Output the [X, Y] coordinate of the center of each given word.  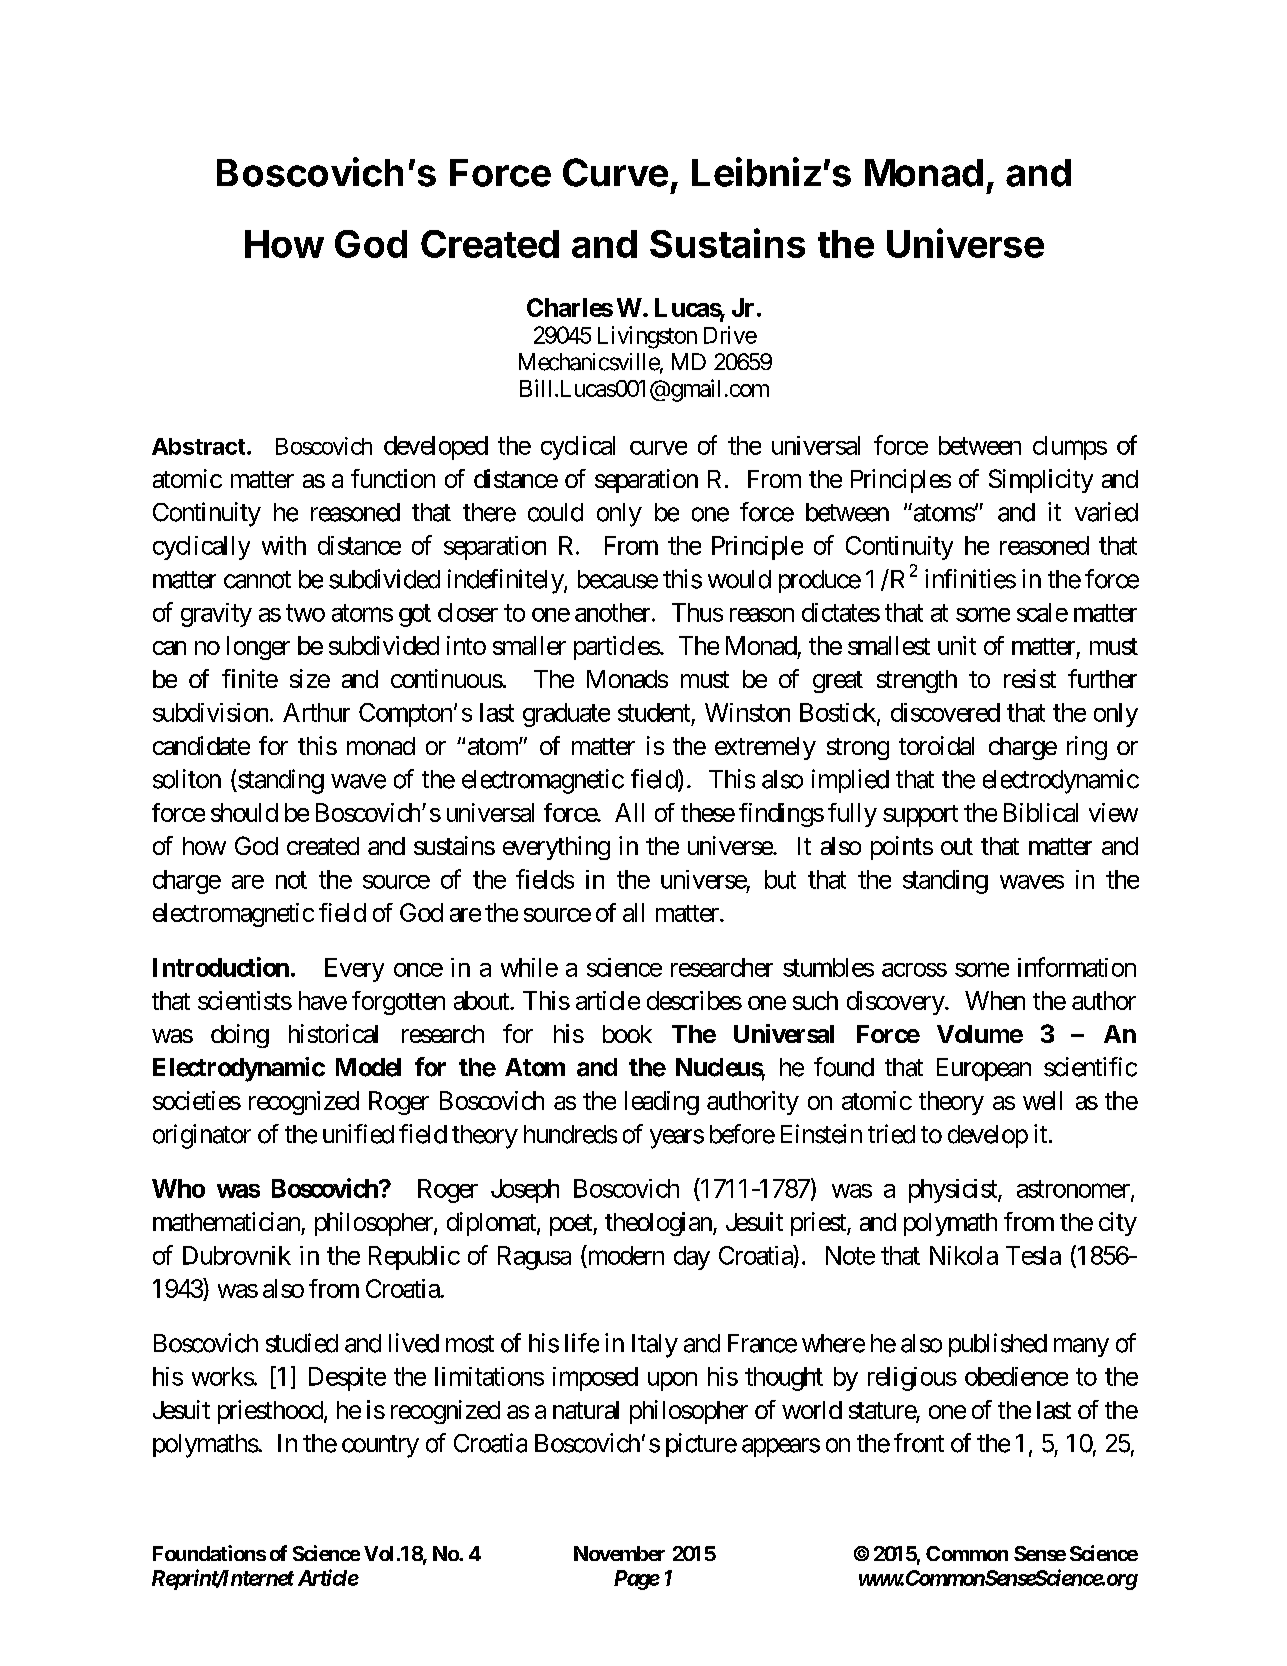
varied [1106, 512]
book [627, 1034]
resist [1030, 678]
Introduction [221, 967]
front [919, 1443]
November [619, 1553]
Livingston [647, 337]
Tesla [1033, 1255]
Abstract [198, 446]
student [654, 712]
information [1077, 967]
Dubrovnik [237, 1255]
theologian [658, 1224]
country [380, 1446]
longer [258, 648]
